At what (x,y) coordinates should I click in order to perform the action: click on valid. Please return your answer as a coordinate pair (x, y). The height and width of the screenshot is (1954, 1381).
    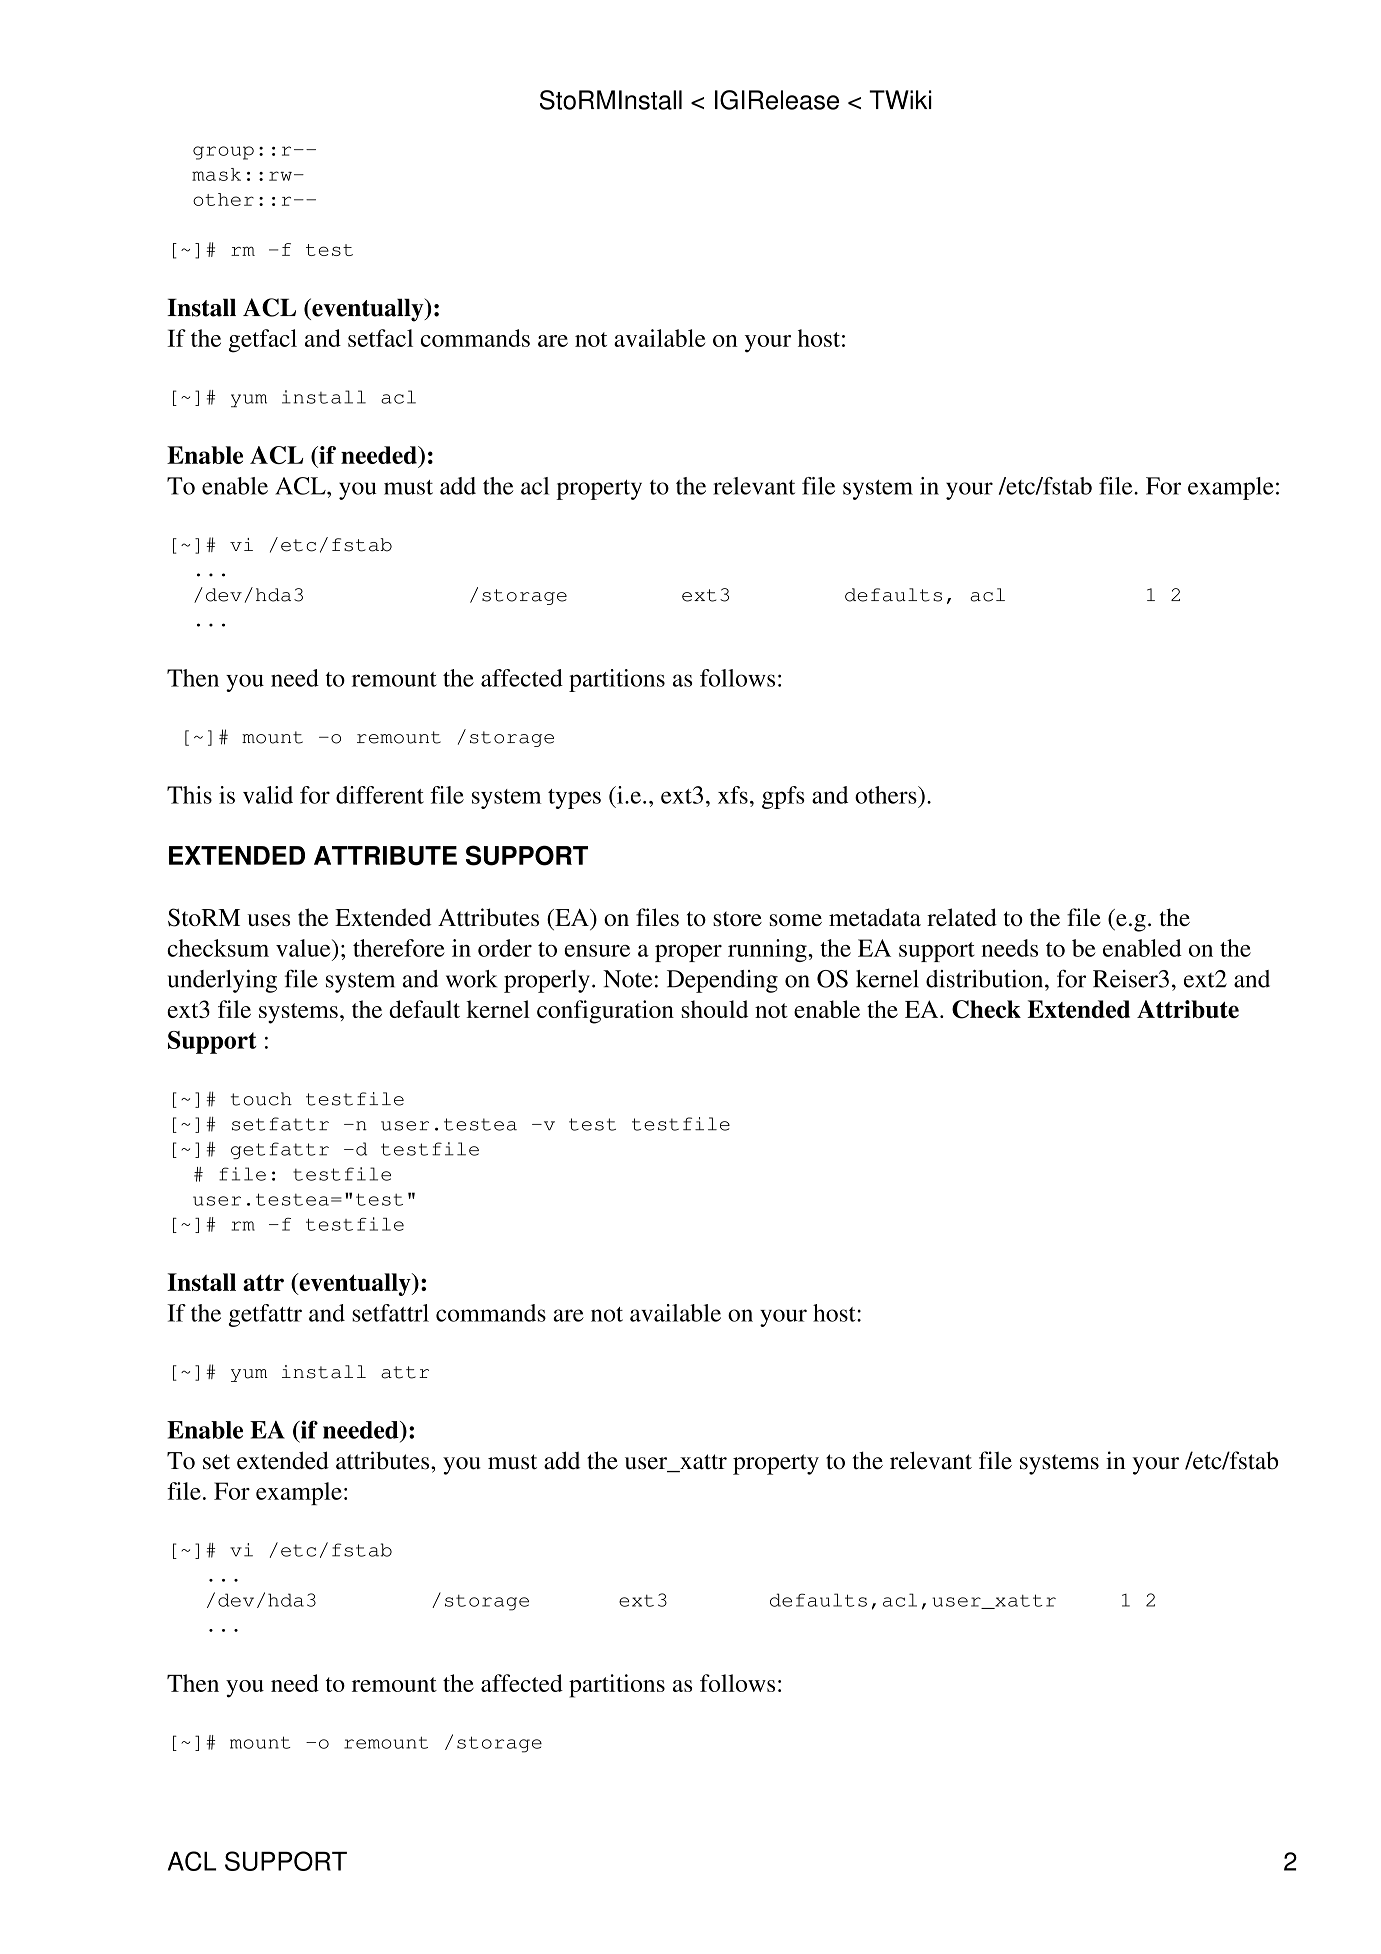
    Looking at the image, I should click on (268, 795).
